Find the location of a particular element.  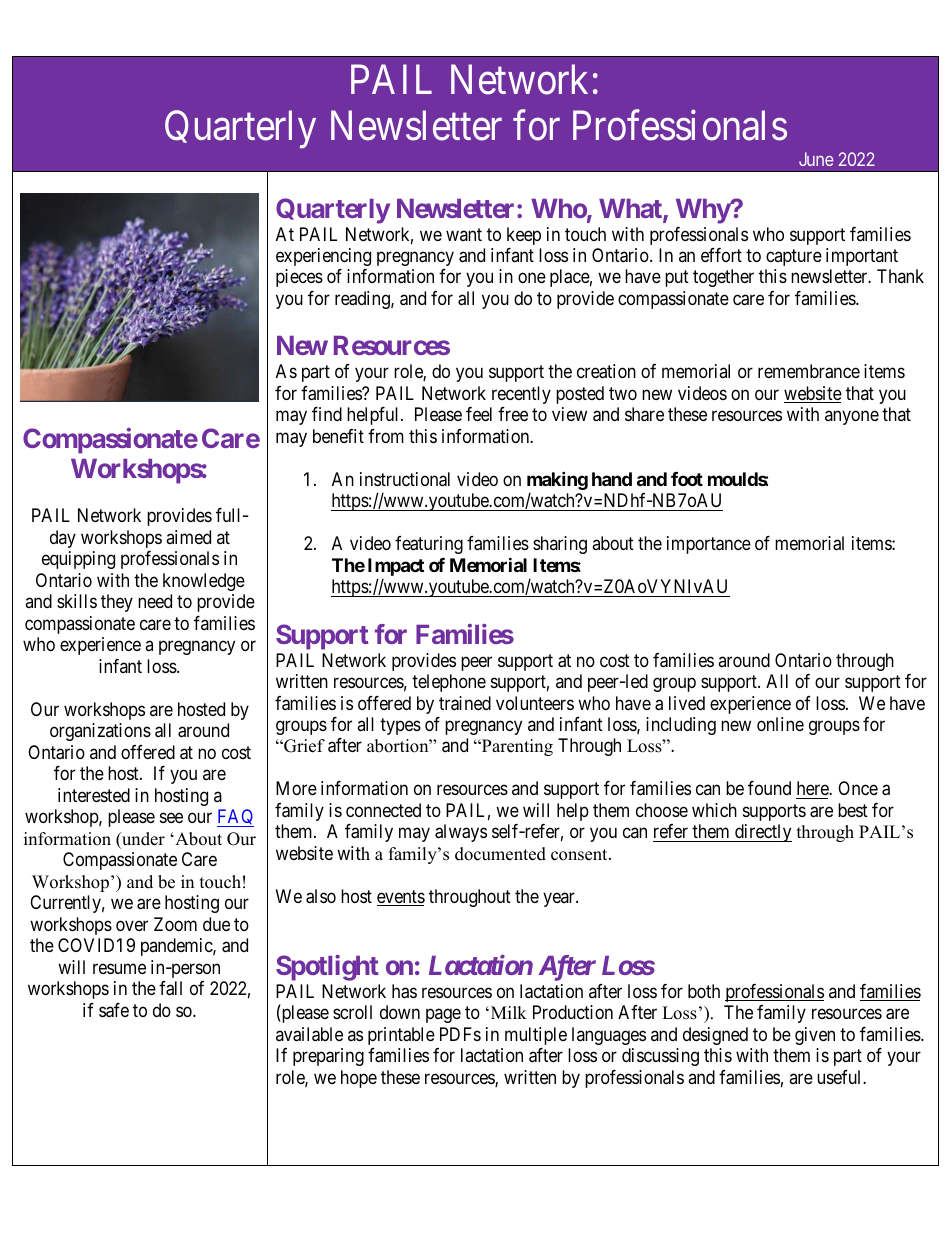

remembrance is located at coordinates (809, 371).
